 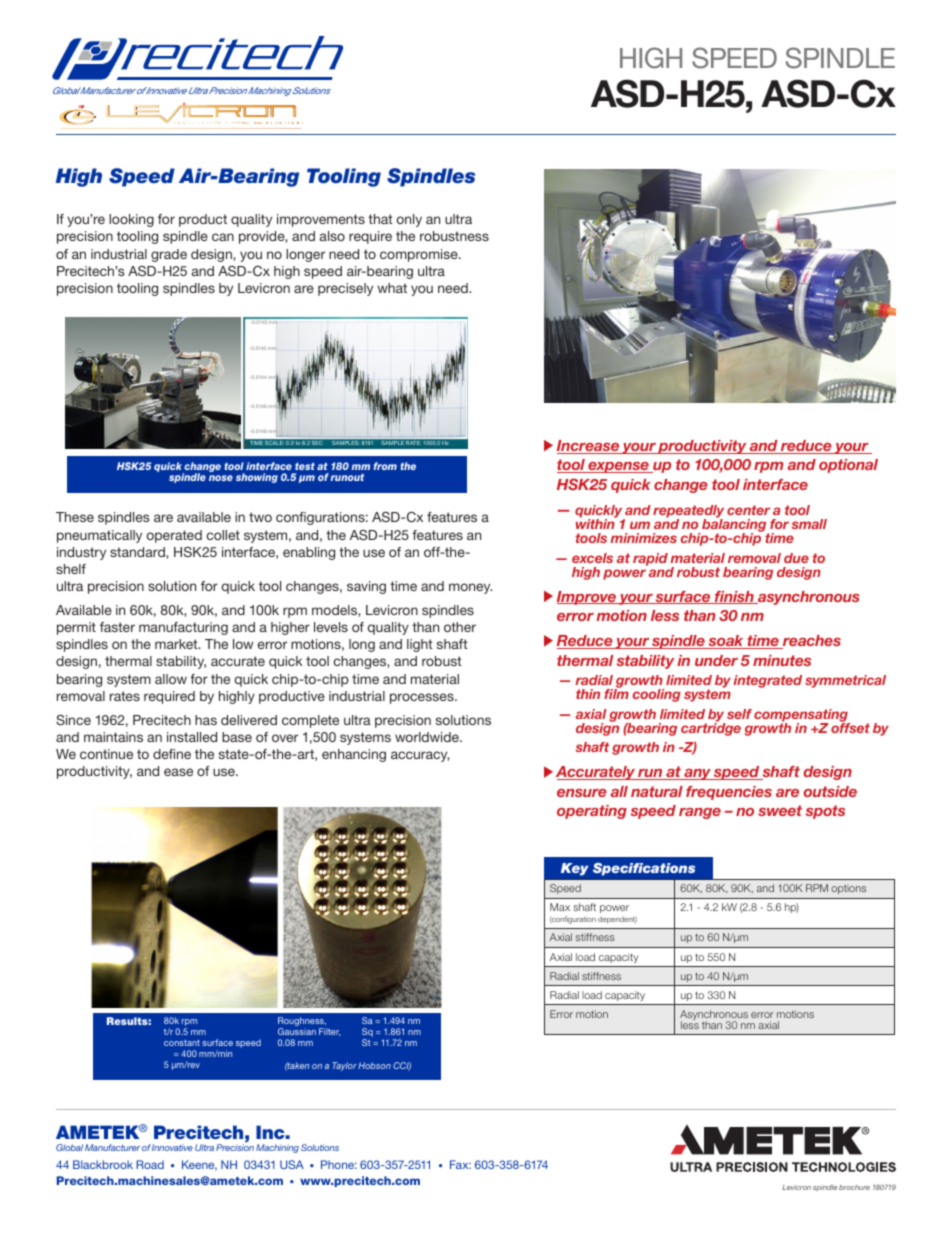 I want to click on only, so click(x=409, y=220).
